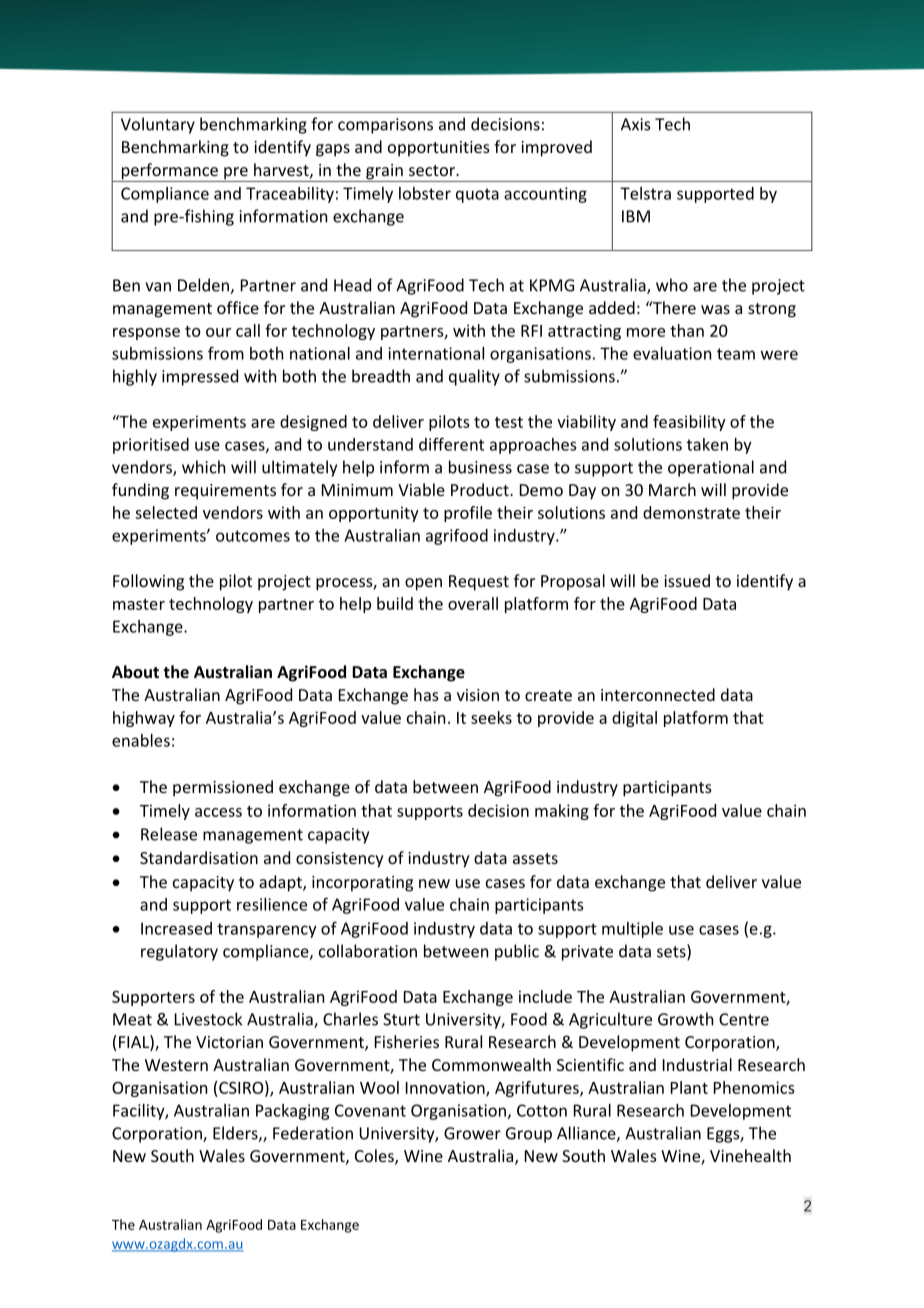 This screenshot has height=1308, width=924. Describe the element at coordinates (439, 149) in the screenshot. I see `opportunities` at that location.
